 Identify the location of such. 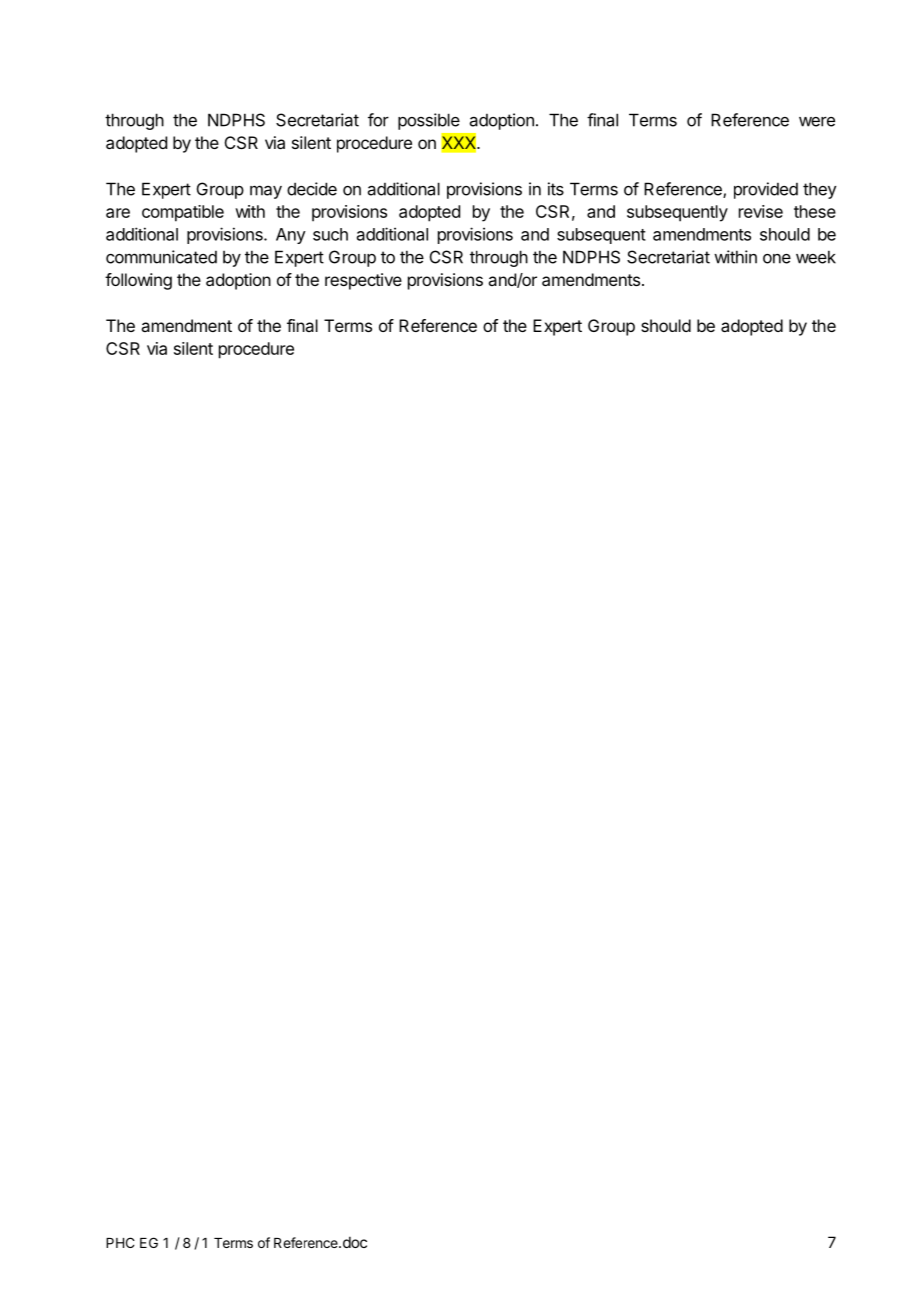
(330, 234).
